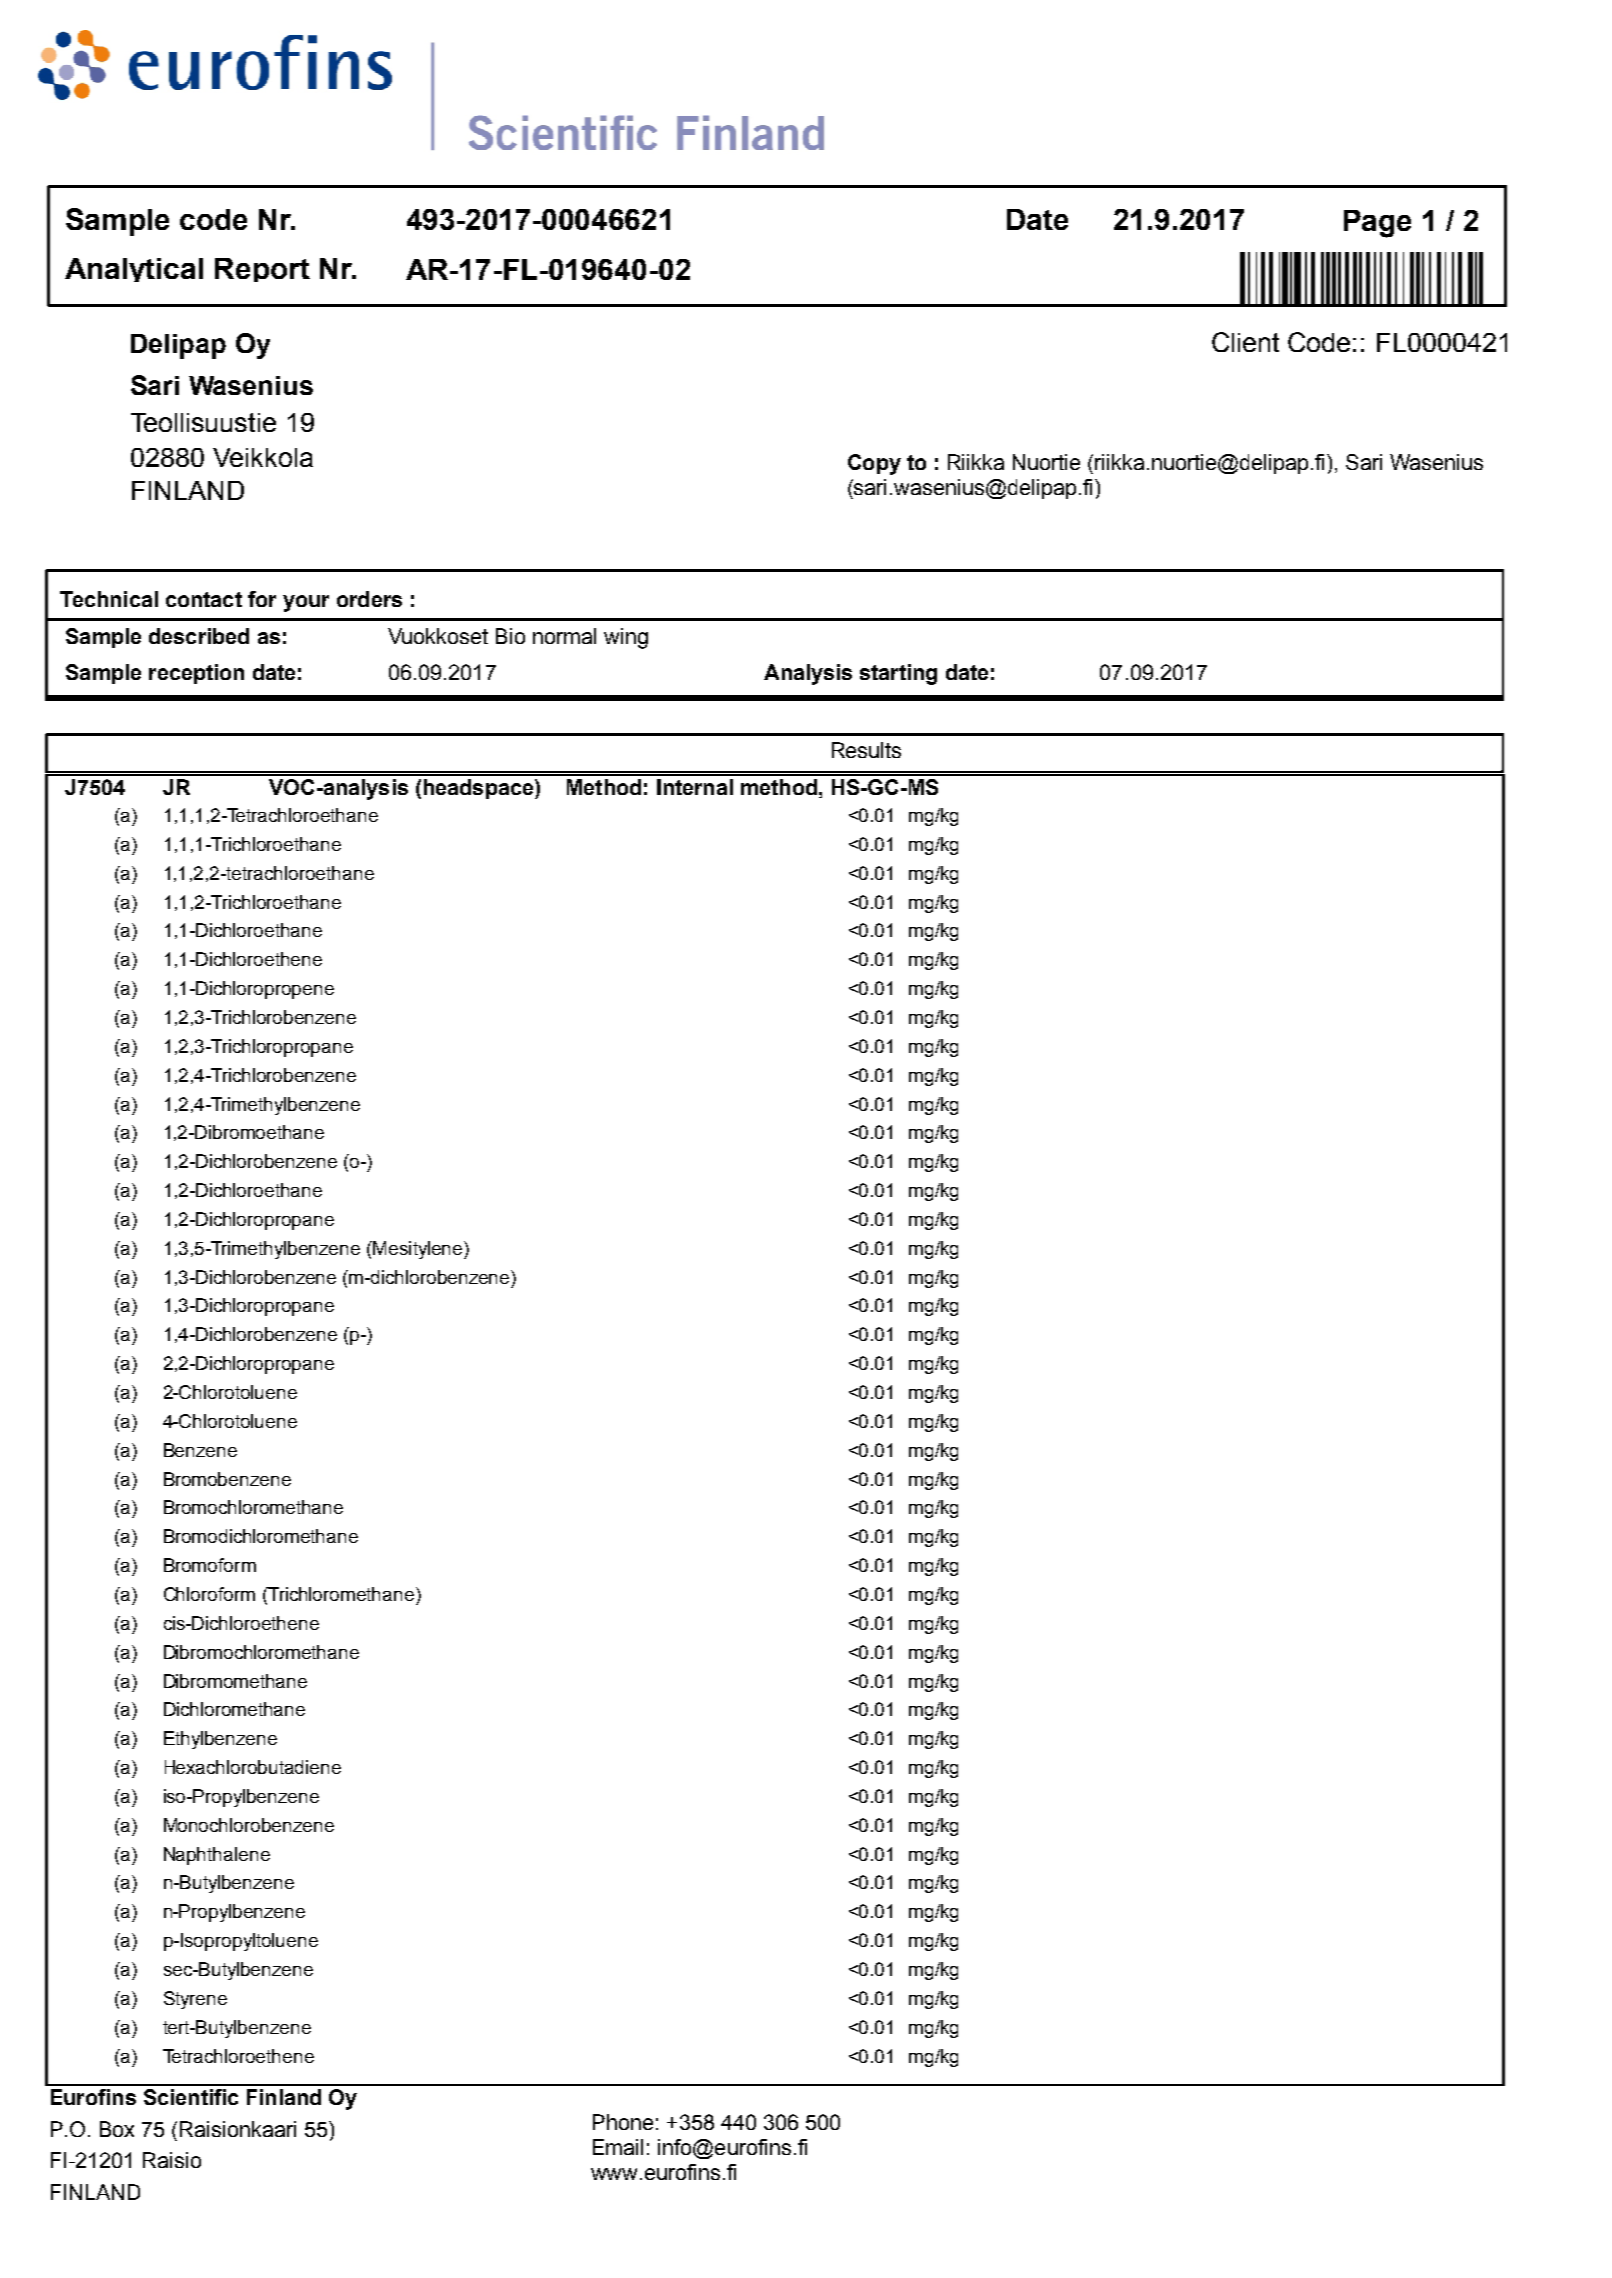 The height and width of the image is (2278, 1612). What do you see at coordinates (695, 787) in the image?
I see `Internal` at bounding box center [695, 787].
